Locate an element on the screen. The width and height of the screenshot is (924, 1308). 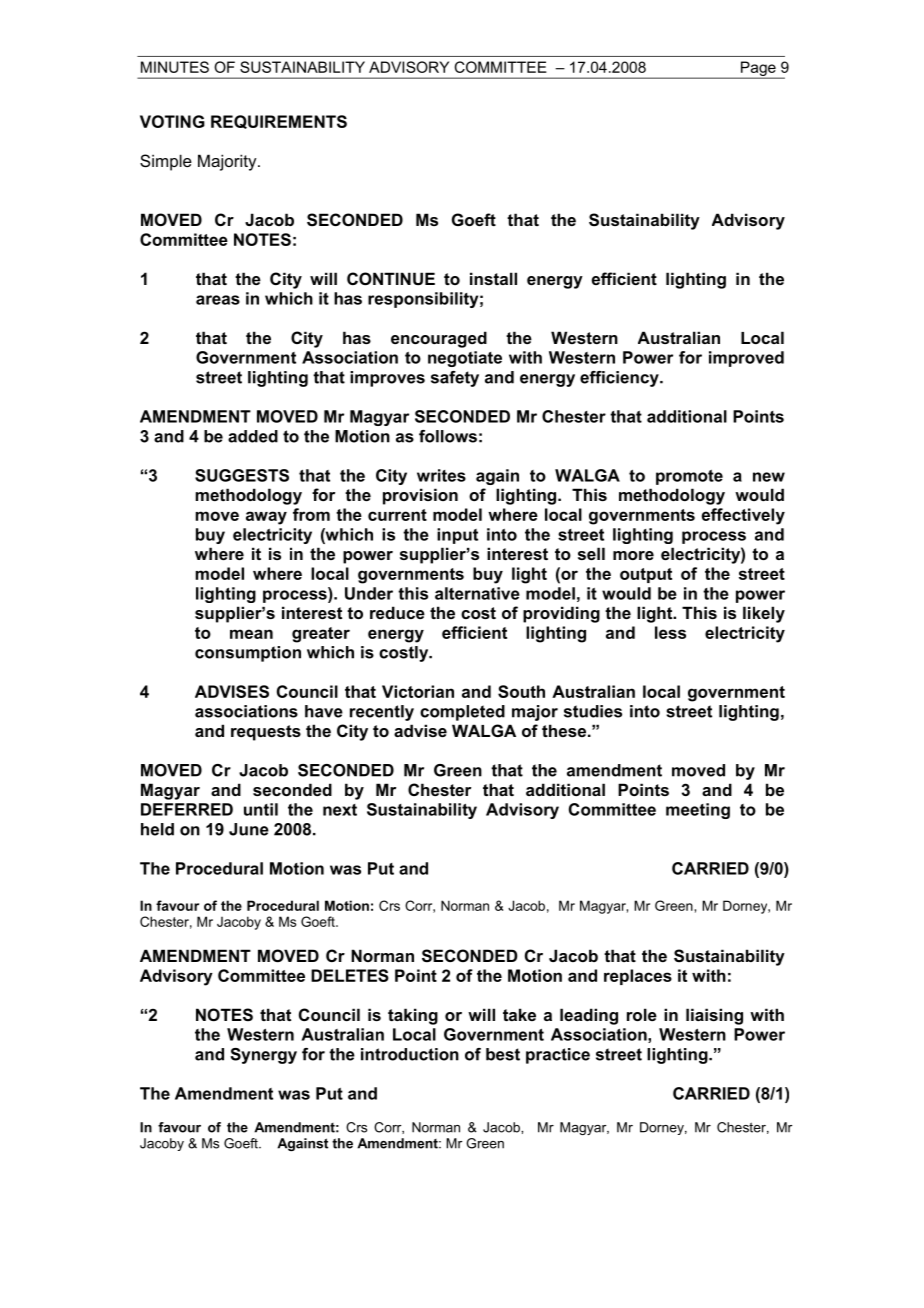
REQUIREMENTS is located at coordinates (279, 122).
